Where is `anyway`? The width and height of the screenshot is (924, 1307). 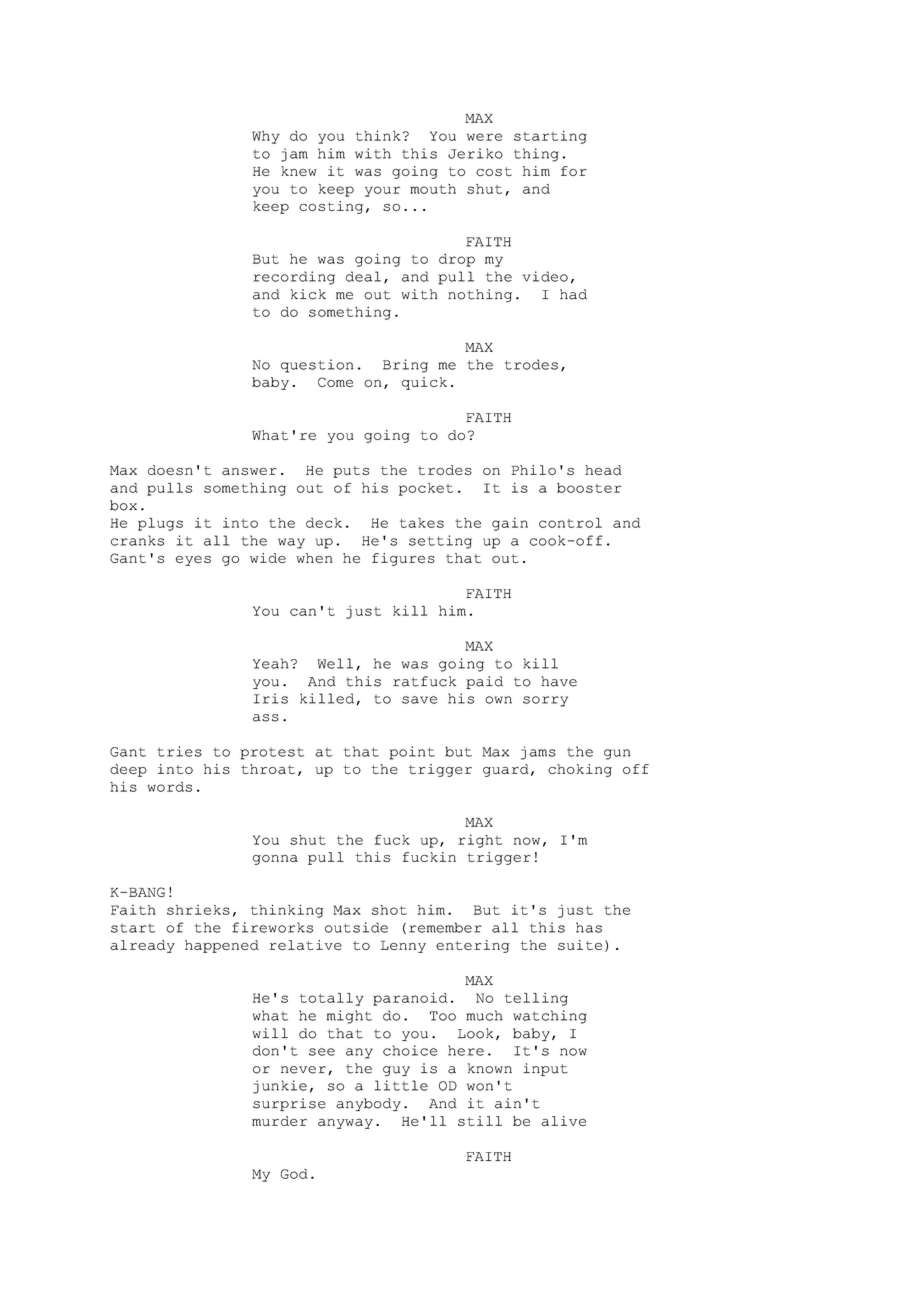
anyway is located at coordinates (345, 1124).
